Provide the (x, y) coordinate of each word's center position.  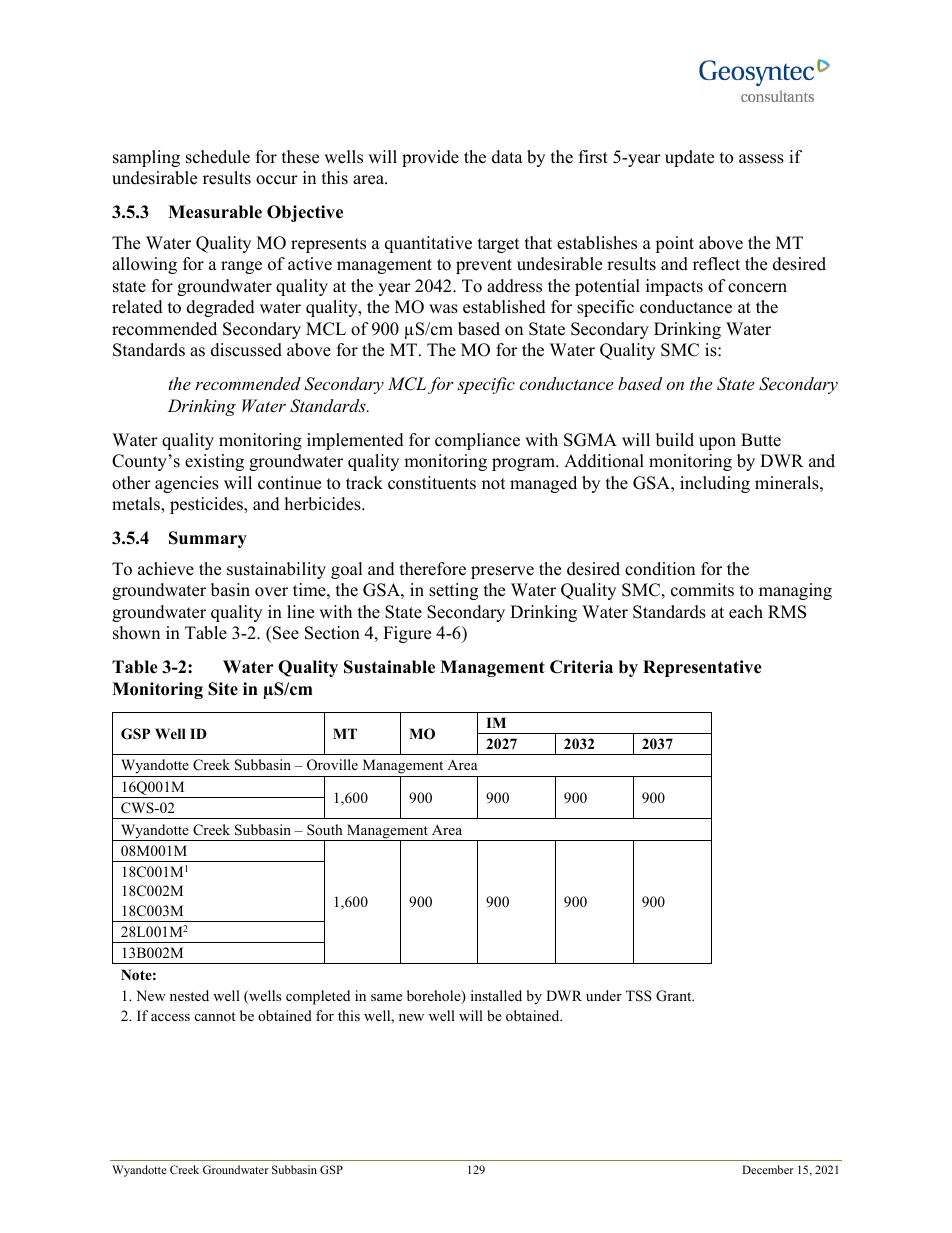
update (689, 158)
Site (223, 689)
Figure (407, 634)
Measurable (215, 212)
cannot (215, 1016)
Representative (702, 668)
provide (430, 158)
